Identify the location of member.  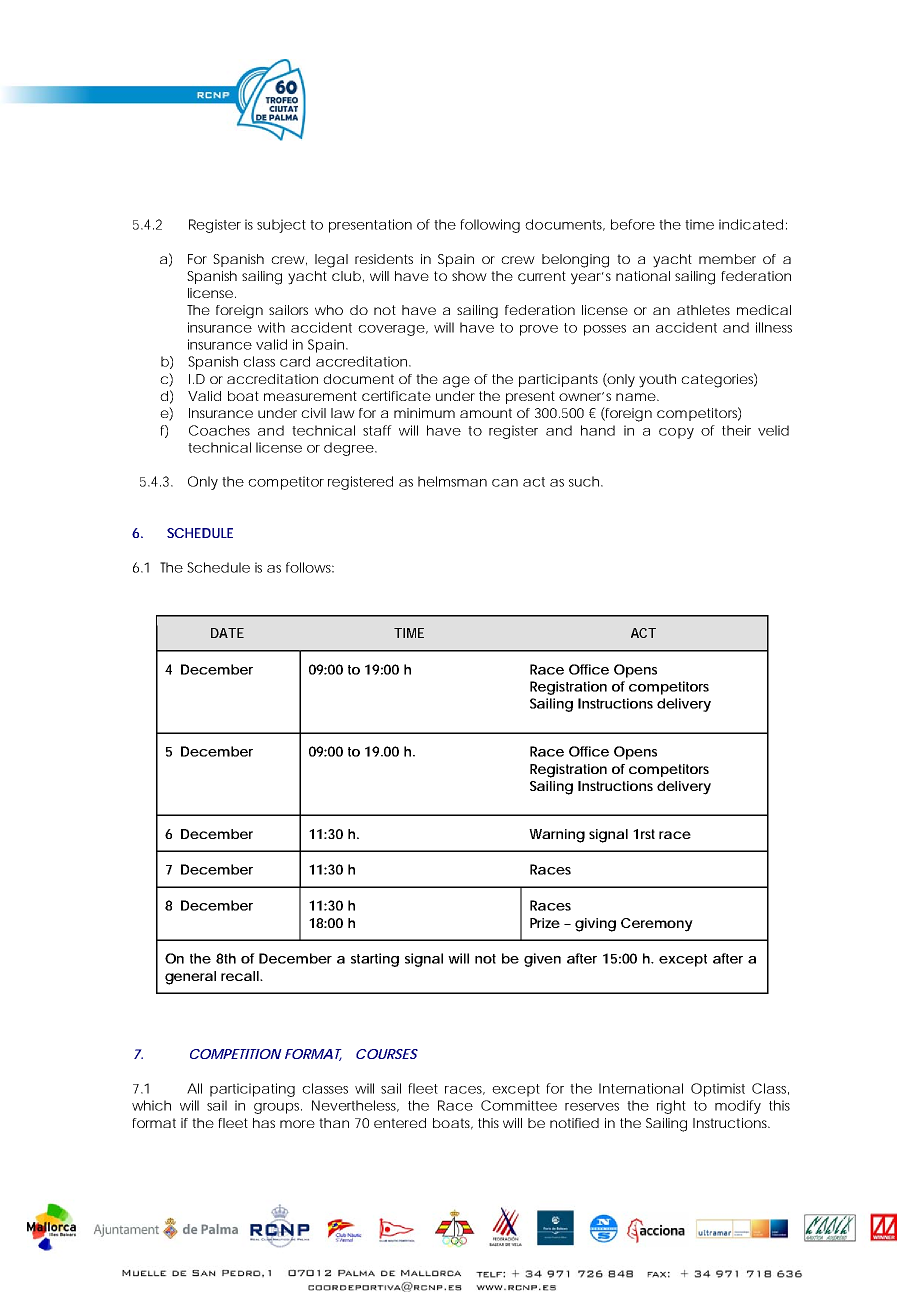
(727, 259).
